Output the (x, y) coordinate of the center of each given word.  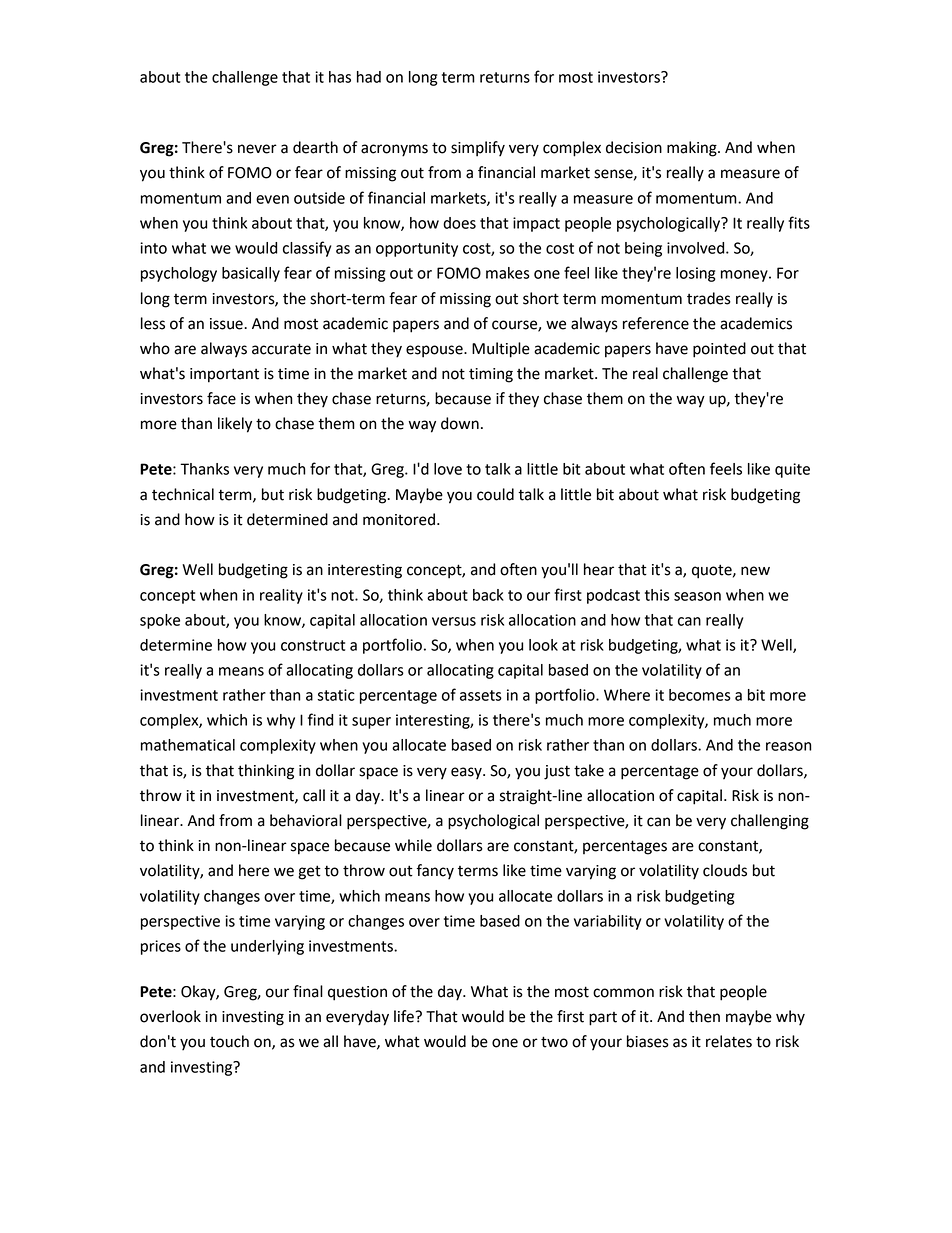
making (693, 149)
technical (183, 494)
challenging (770, 822)
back (488, 595)
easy (467, 773)
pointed (719, 350)
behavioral (306, 820)
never (257, 149)
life (405, 1016)
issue (227, 324)
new (755, 571)
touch (229, 1041)
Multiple (501, 350)
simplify (478, 149)
